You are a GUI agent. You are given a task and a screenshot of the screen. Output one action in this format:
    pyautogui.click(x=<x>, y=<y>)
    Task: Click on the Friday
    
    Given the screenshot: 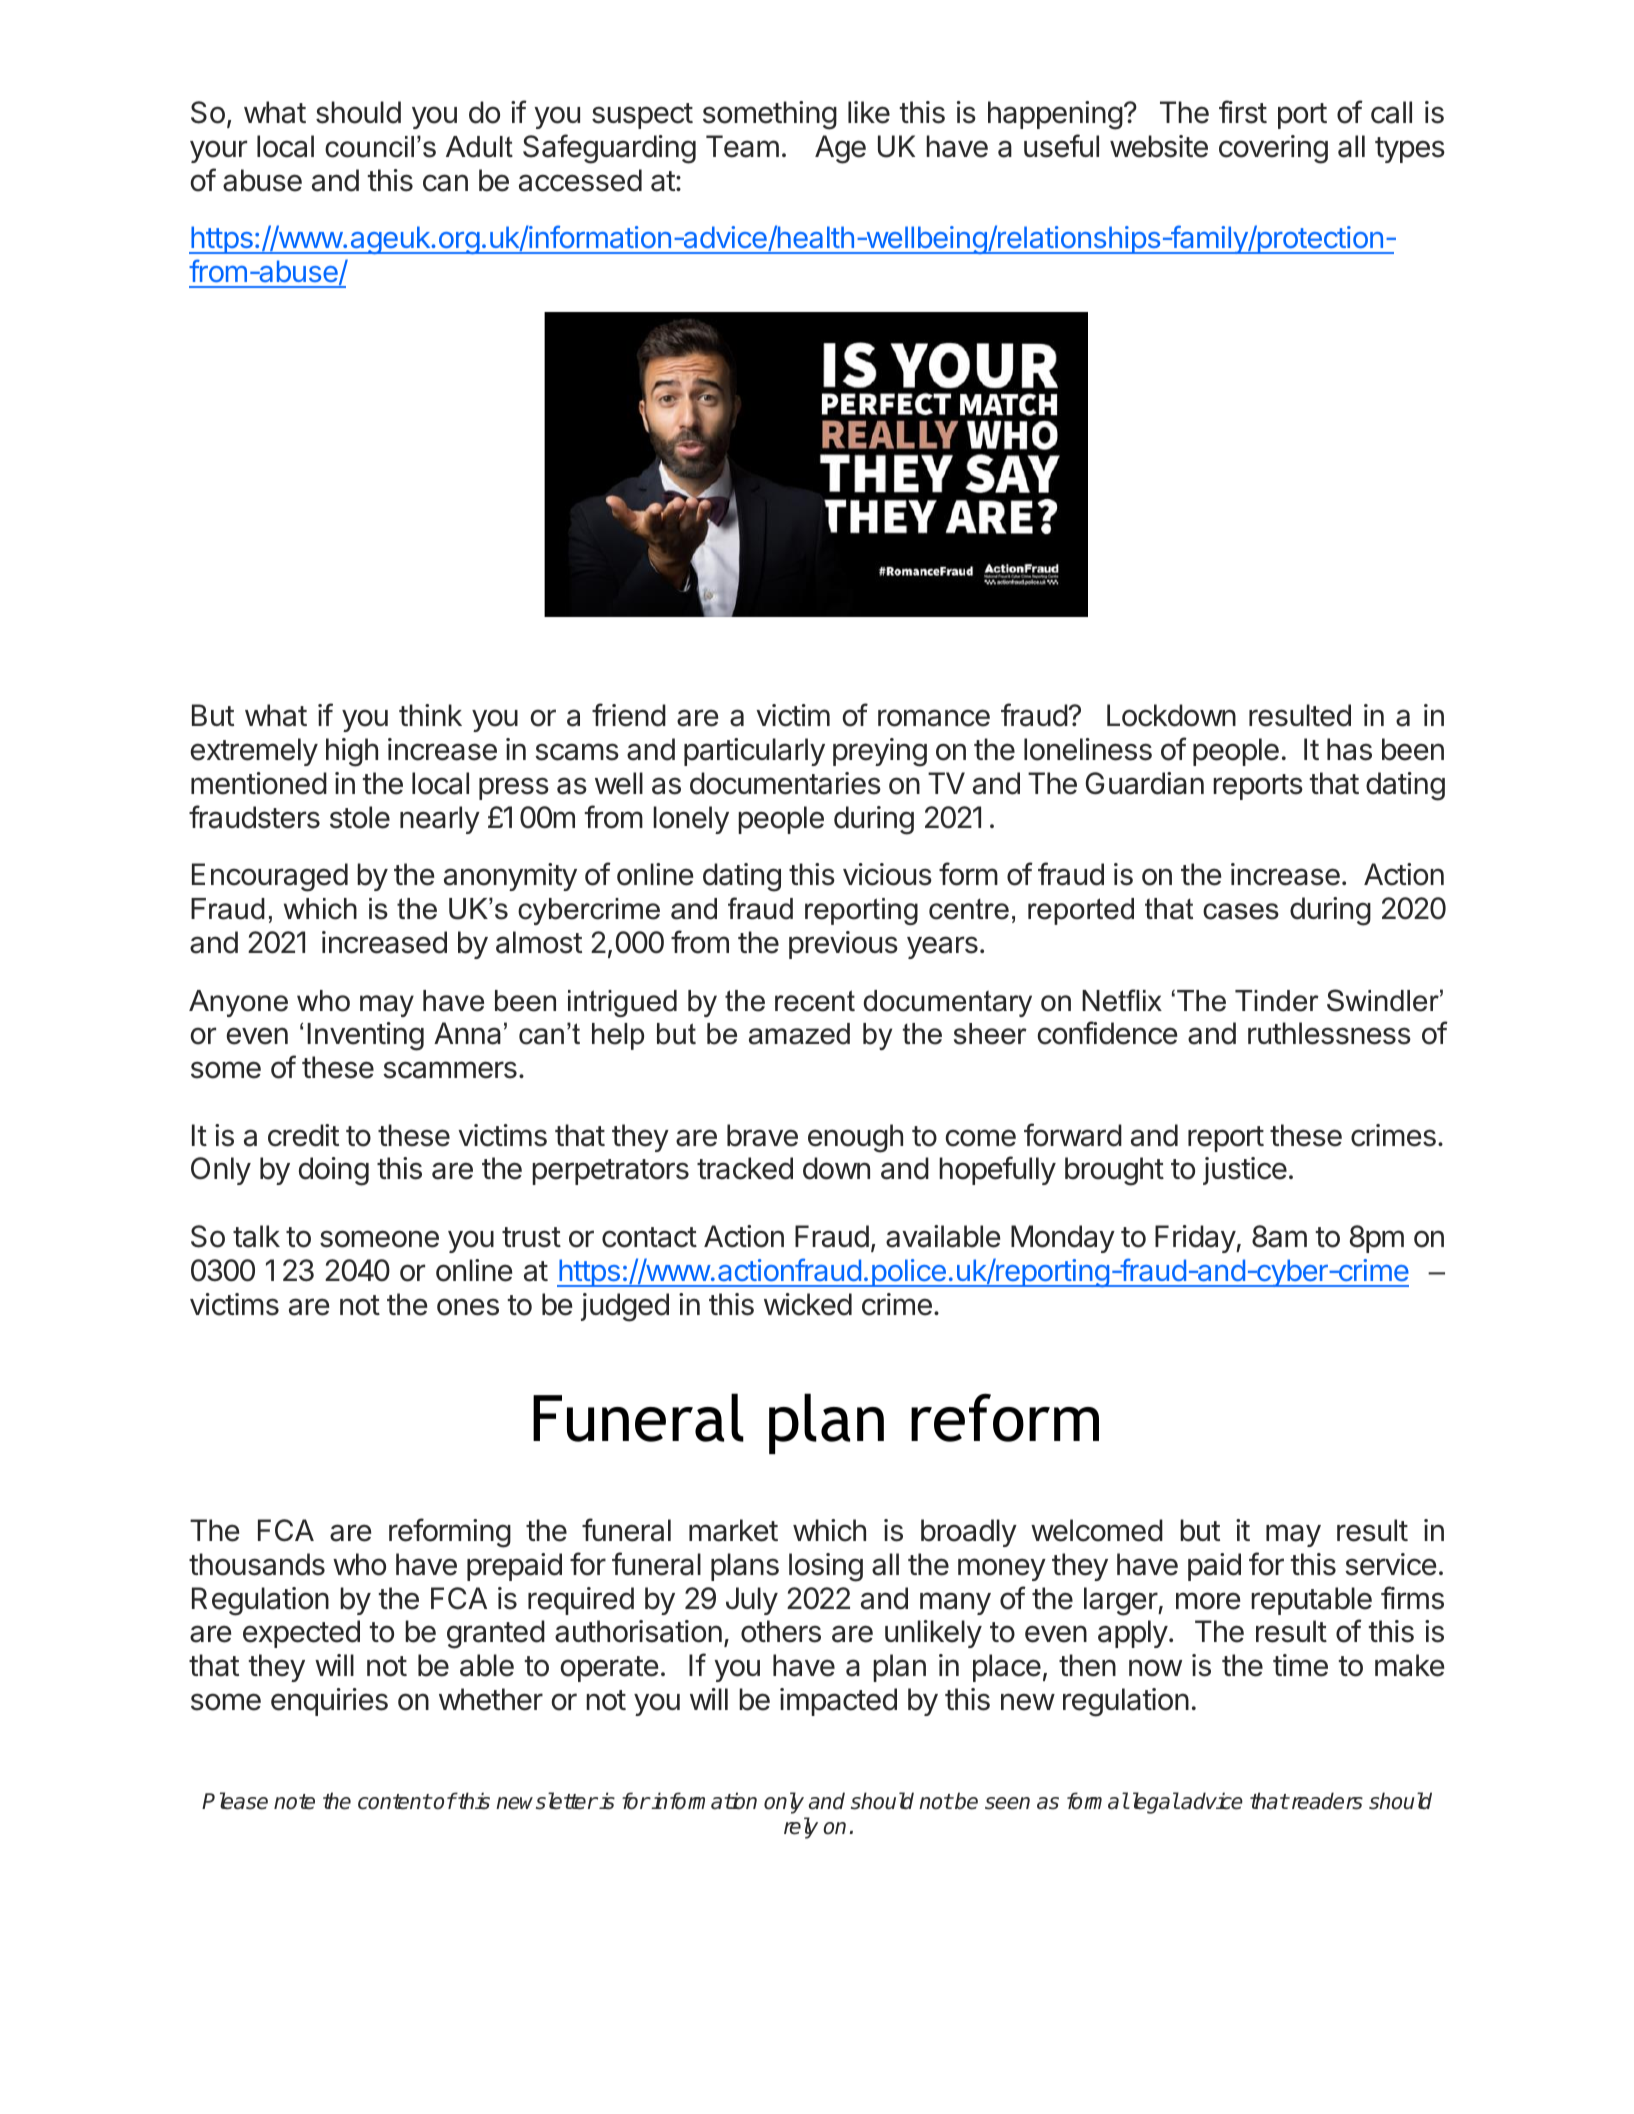 What is the action you would take?
    pyautogui.click(x=1196, y=1239)
